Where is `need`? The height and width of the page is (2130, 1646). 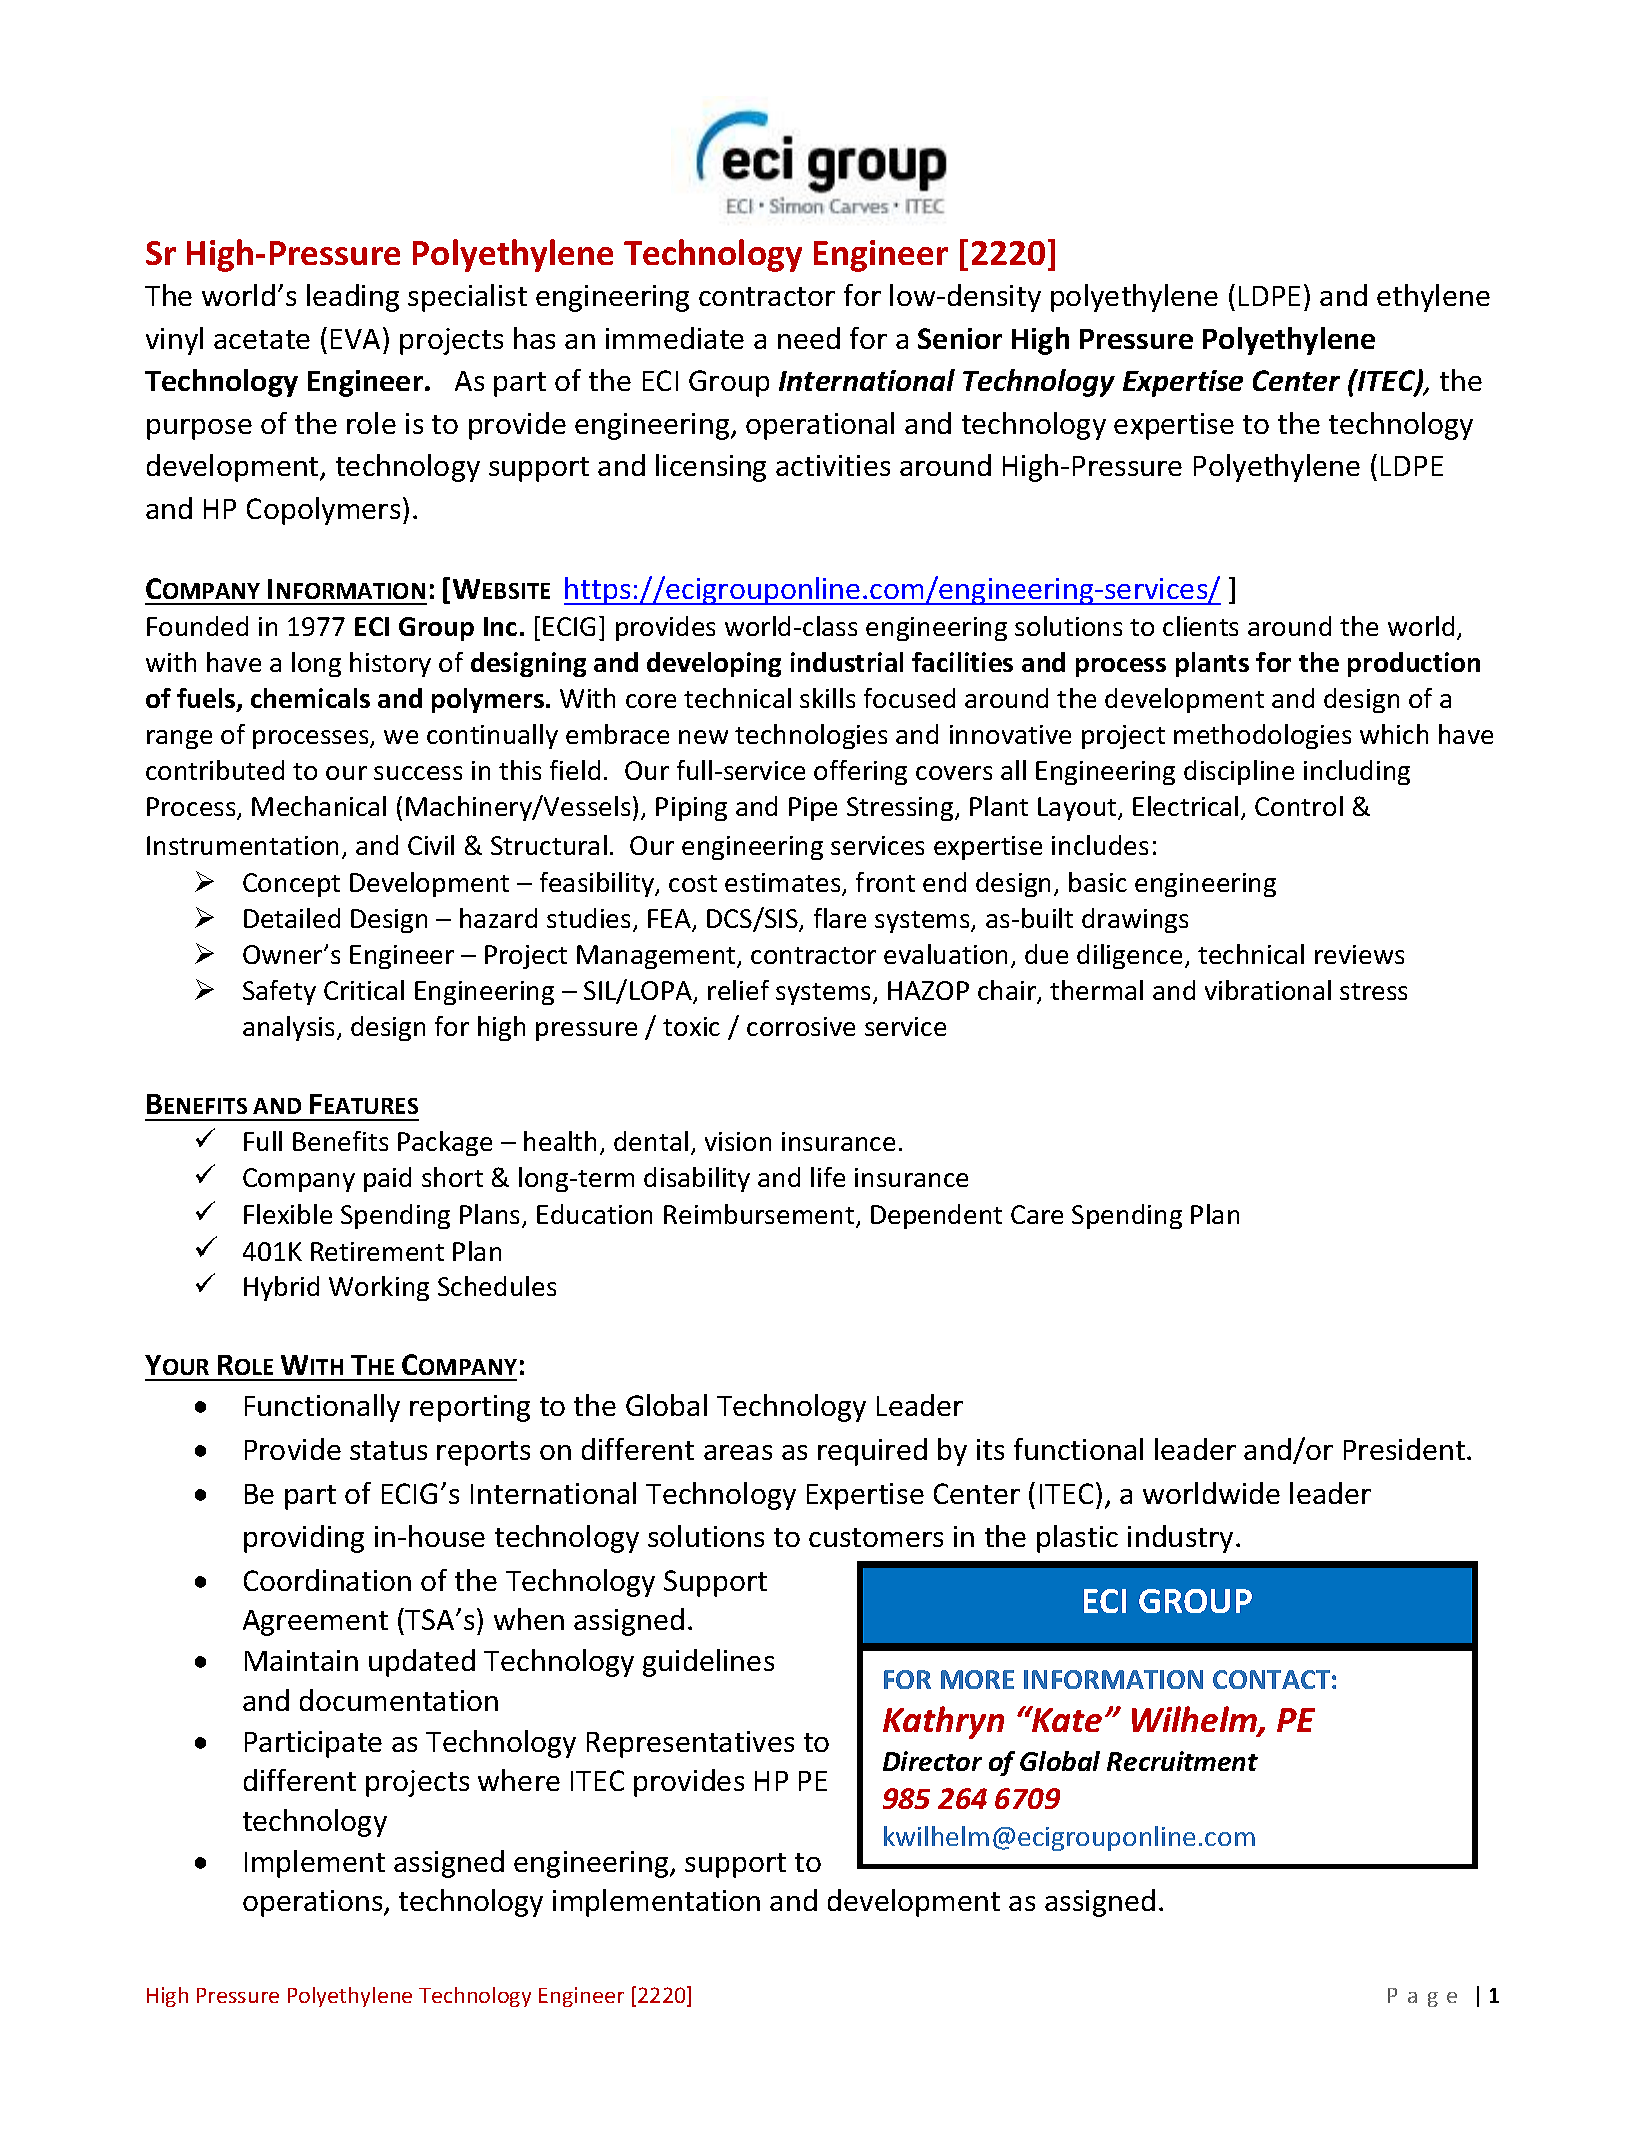
need is located at coordinates (809, 338).
